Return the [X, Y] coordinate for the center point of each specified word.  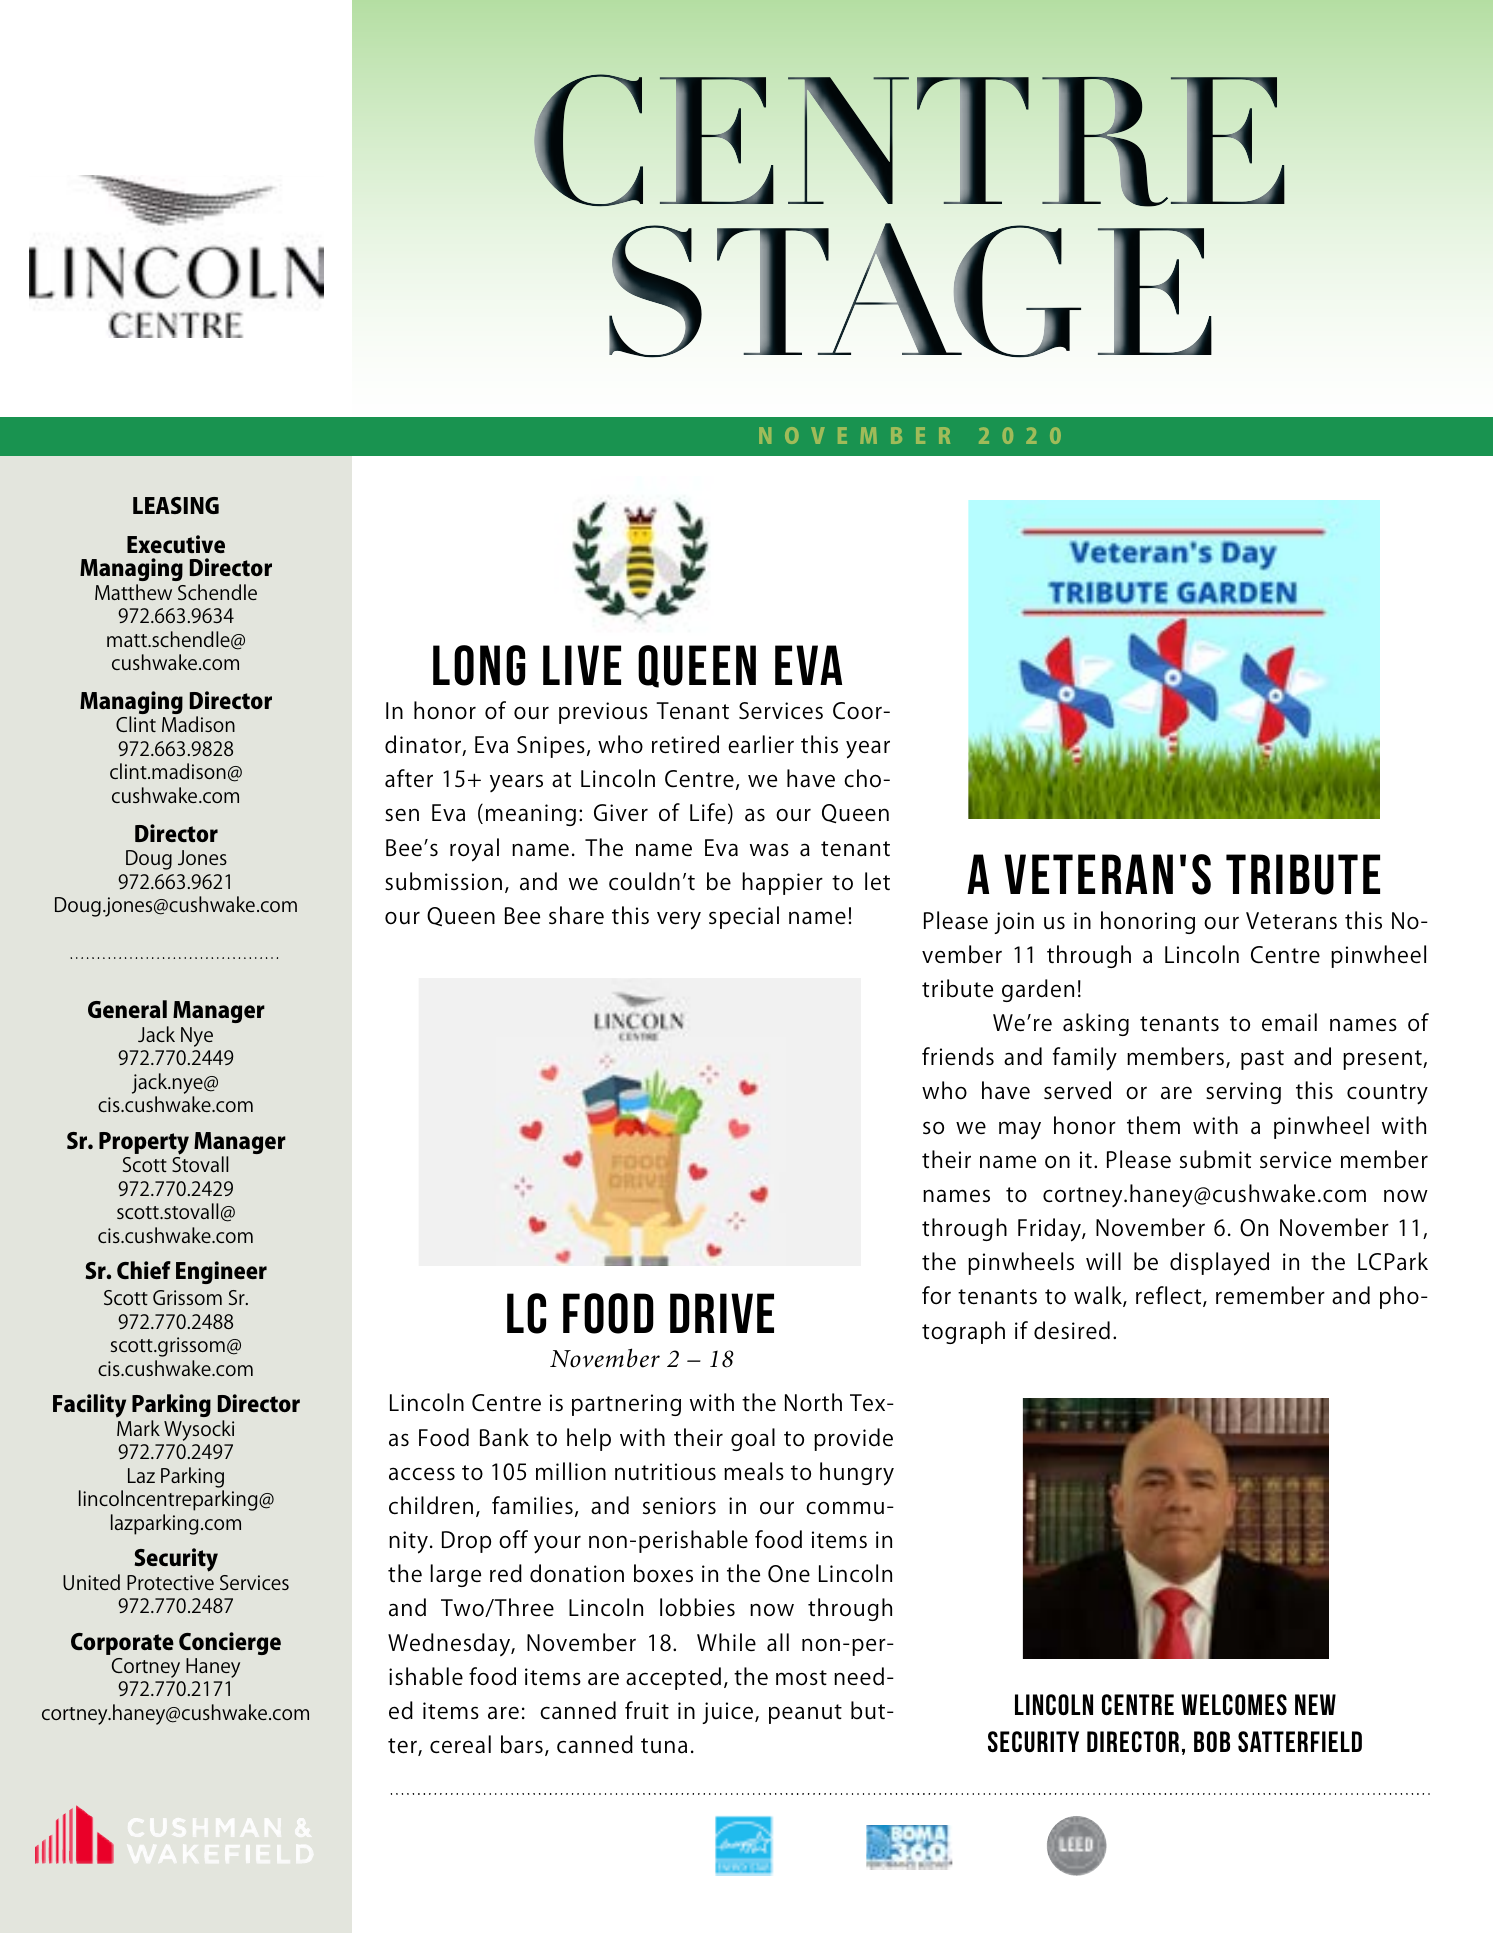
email [1289, 1022]
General [127, 1009]
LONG [479, 665]
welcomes [1234, 1704]
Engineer [221, 1272]
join [1014, 923]
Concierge [230, 1643]
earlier [761, 744]
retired [685, 744]
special [744, 917]
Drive [722, 1313]
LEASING [176, 505]
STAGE [910, 290]
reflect [1170, 1296]
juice [727, 1713]
